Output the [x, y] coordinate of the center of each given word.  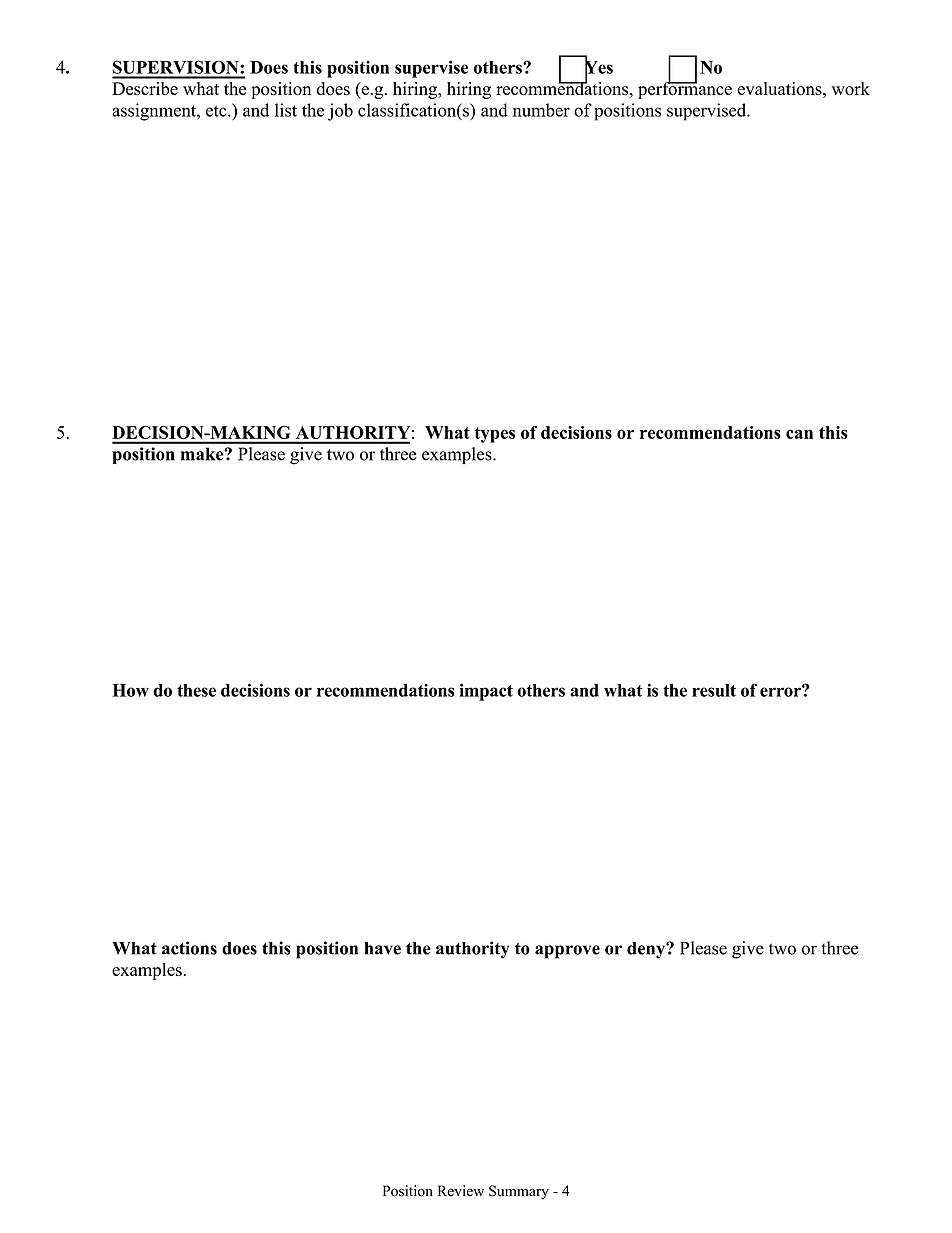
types [494, 435]
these [196, 690]
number [541, 110]
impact [486, 692]
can [799, 434]
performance [685, 89]
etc [217, 111]
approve [567, 952]
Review [461, 1191]
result [714, 690]
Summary [519, 1192]
